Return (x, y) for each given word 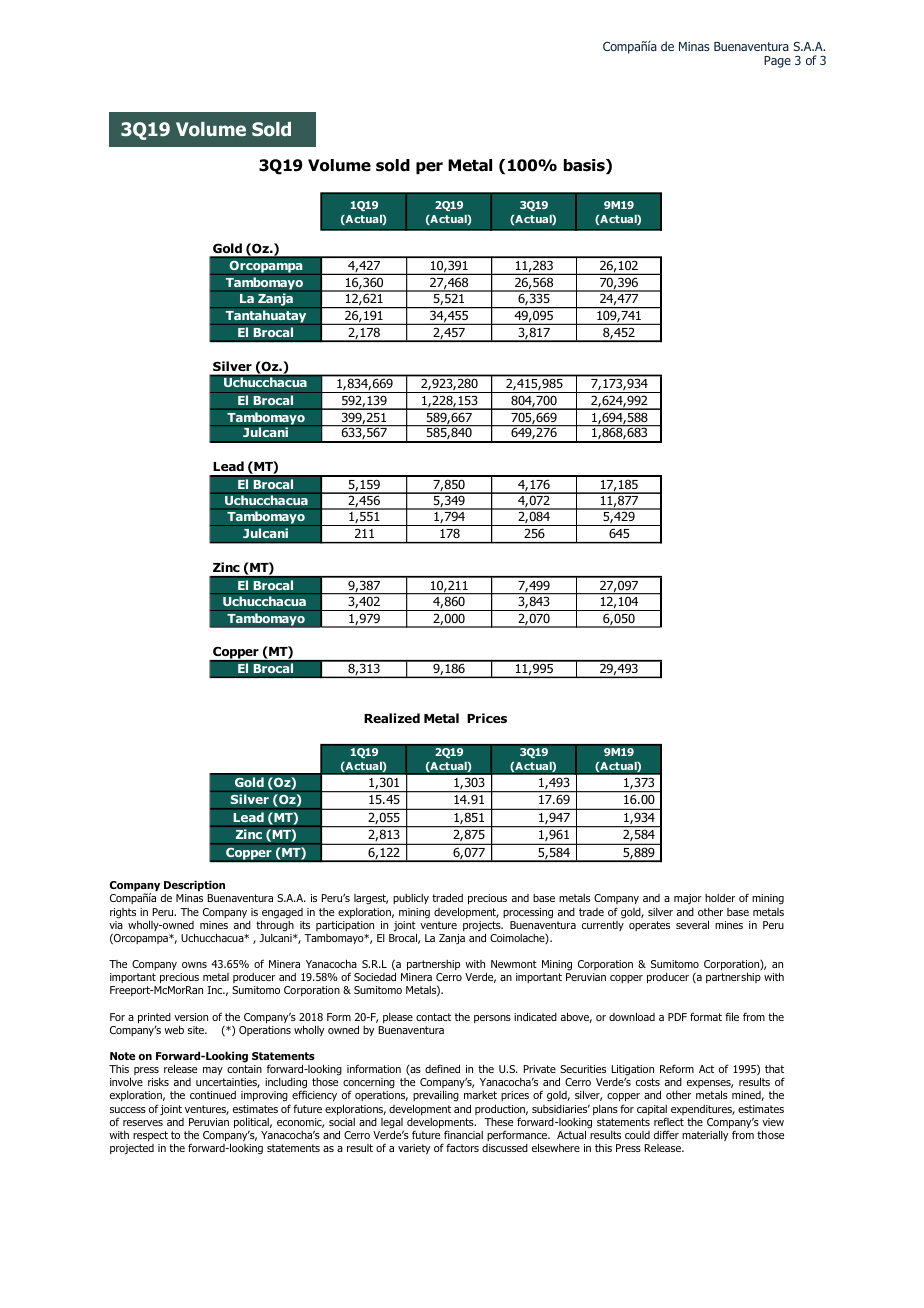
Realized (392, 718)
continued (213, 1095)
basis (585, 166)
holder (720, 898)
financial (463, 1134)
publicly (411, 899)
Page (777, 62)
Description (194, 885)
